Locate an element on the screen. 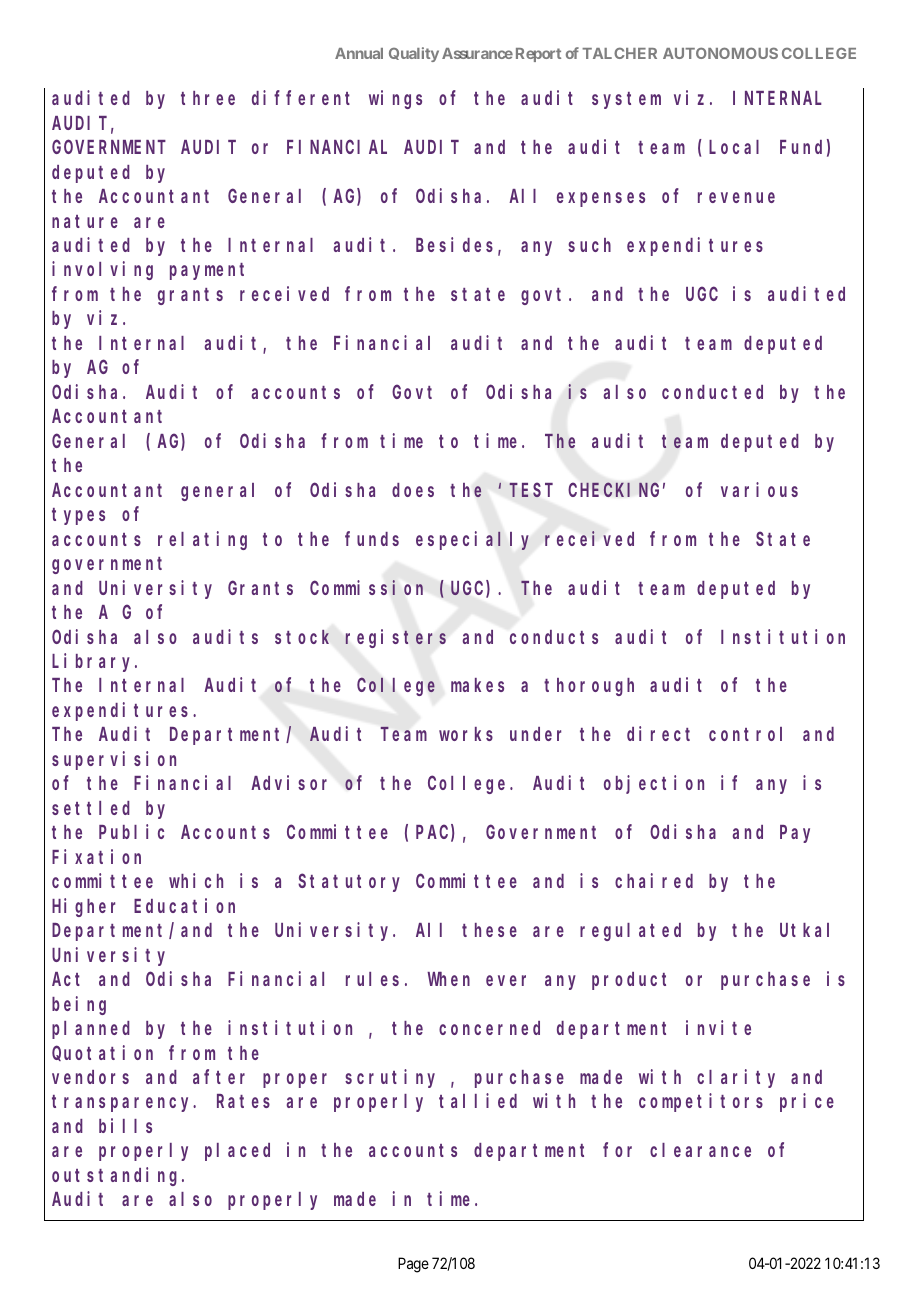 This screenshot has width=924, height=1308. competitors is located at coordinates (701, 1103).
